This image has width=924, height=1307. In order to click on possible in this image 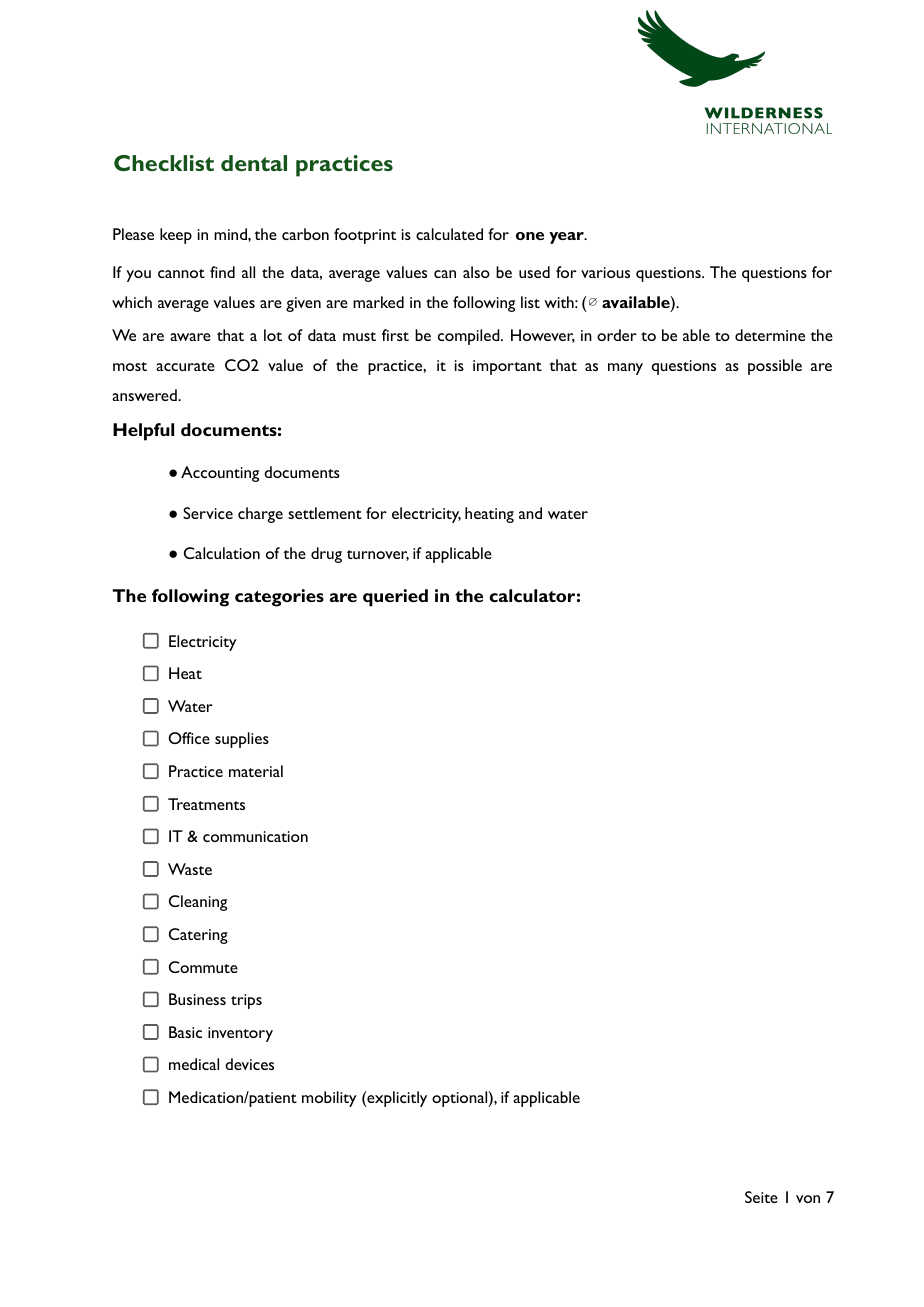, I will do `click(775, 367)`.
